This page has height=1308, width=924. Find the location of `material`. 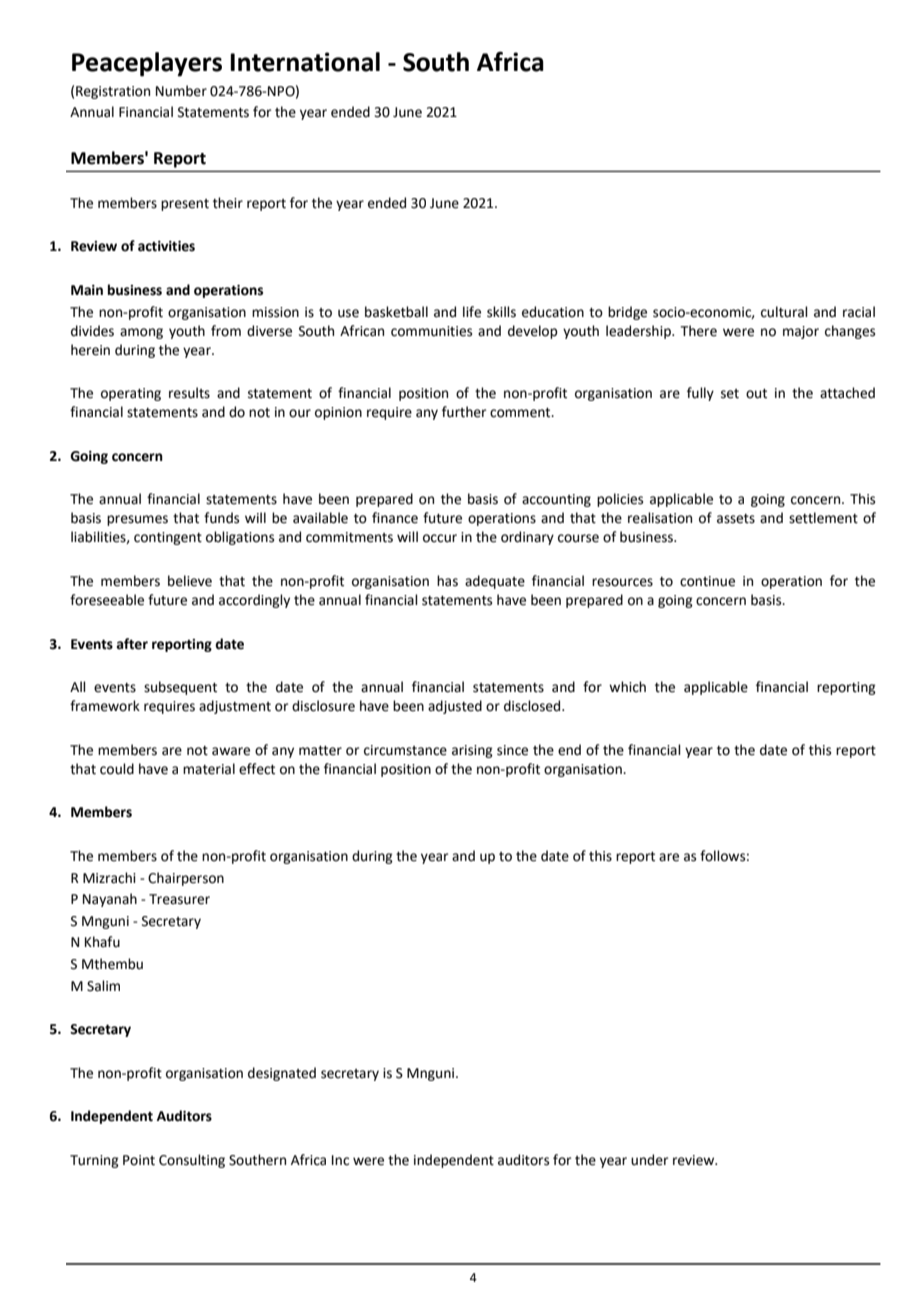

material is located at coordinates (209, 769).
